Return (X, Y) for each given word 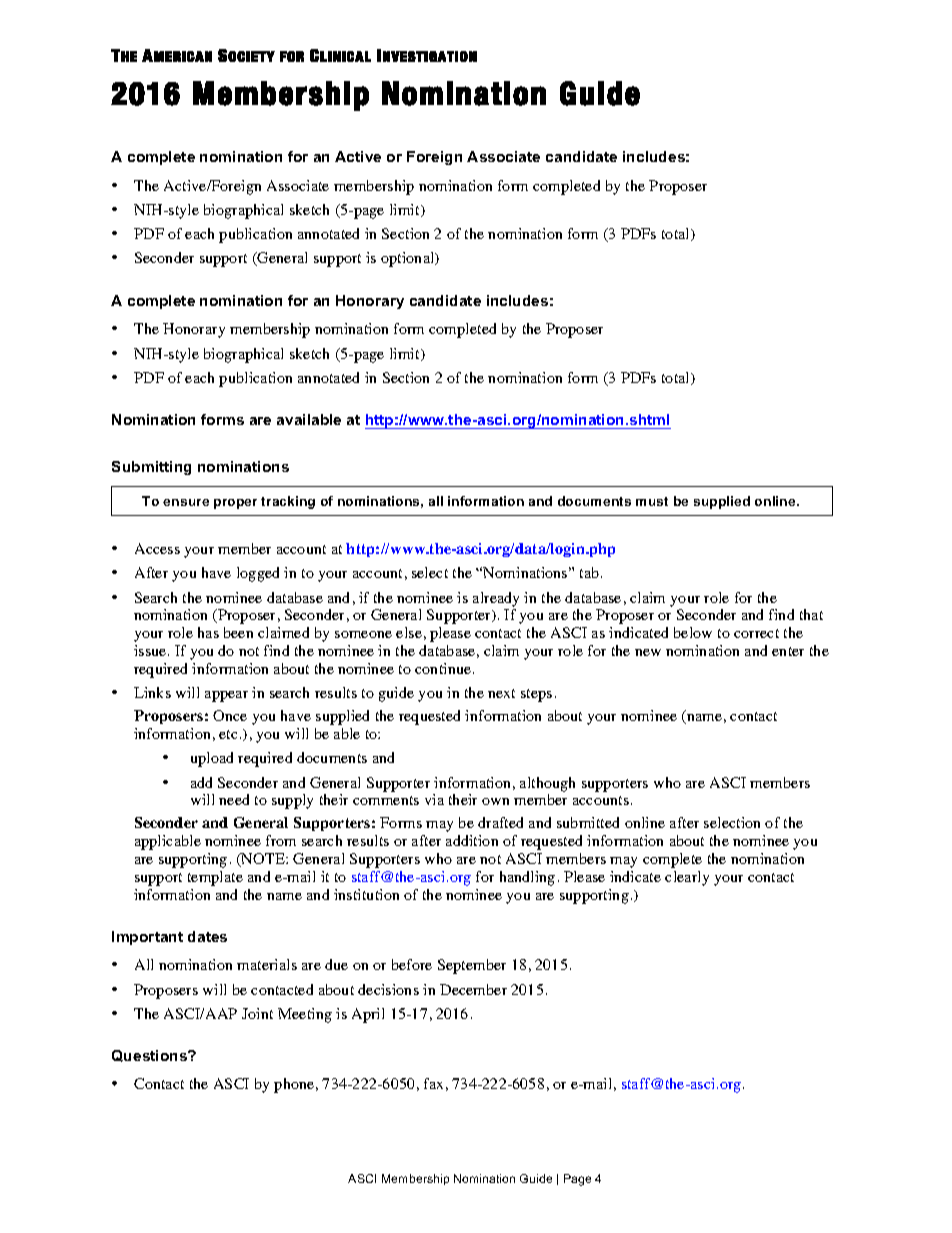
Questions (150, 1056)
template (215, 878)
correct (756, 633)
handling (527, 878)
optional (409, 259)
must (652, 501)
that (811, 614)
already (496, 599)
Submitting (151, 468)
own (495, 801)
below (693, 632)
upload (212, 759)
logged (258, 574)
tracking (288, 502)
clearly (687, 878)
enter (788, 651)
